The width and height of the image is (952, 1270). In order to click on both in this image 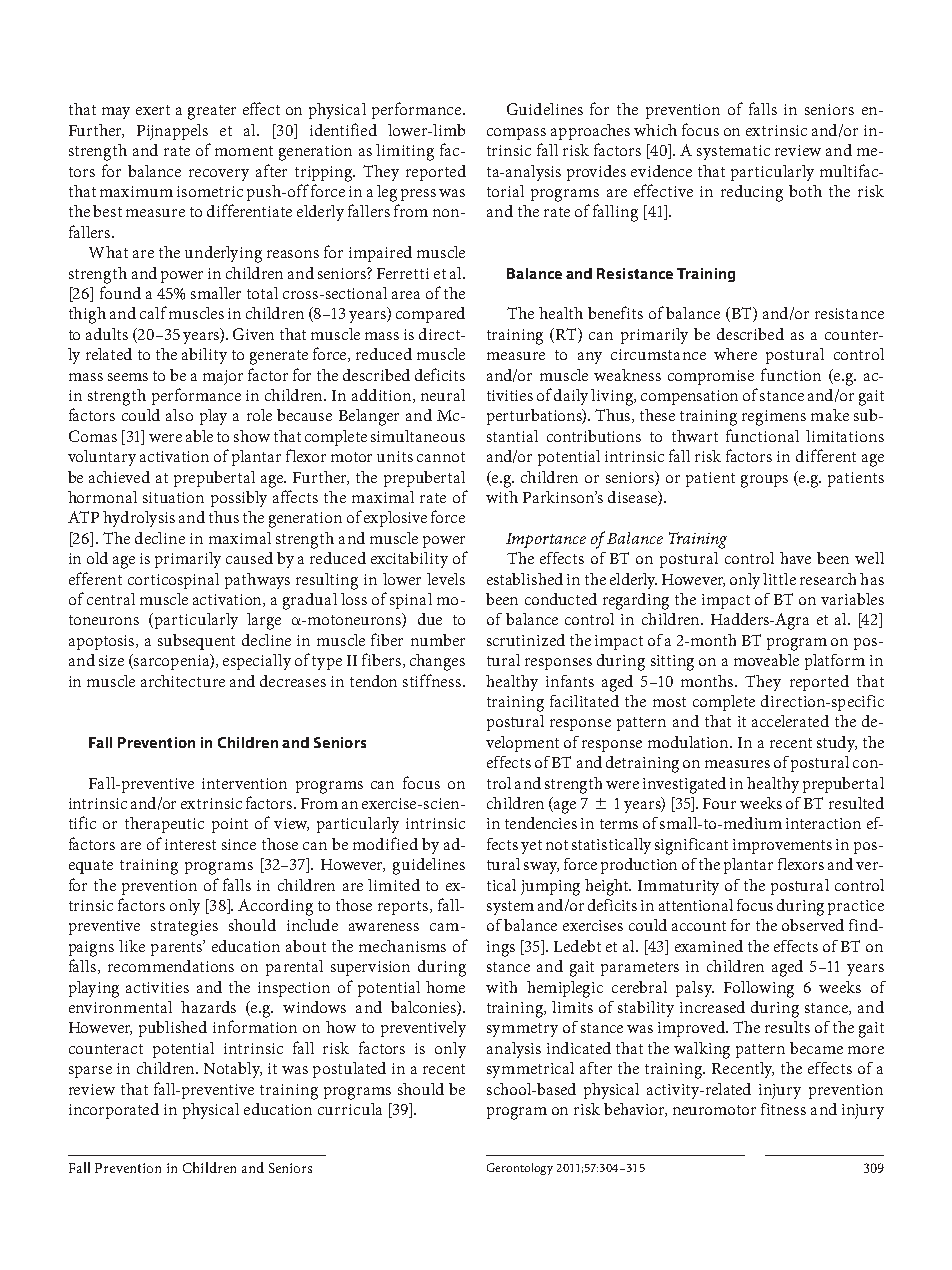, I will do `click(805, 191)`.
